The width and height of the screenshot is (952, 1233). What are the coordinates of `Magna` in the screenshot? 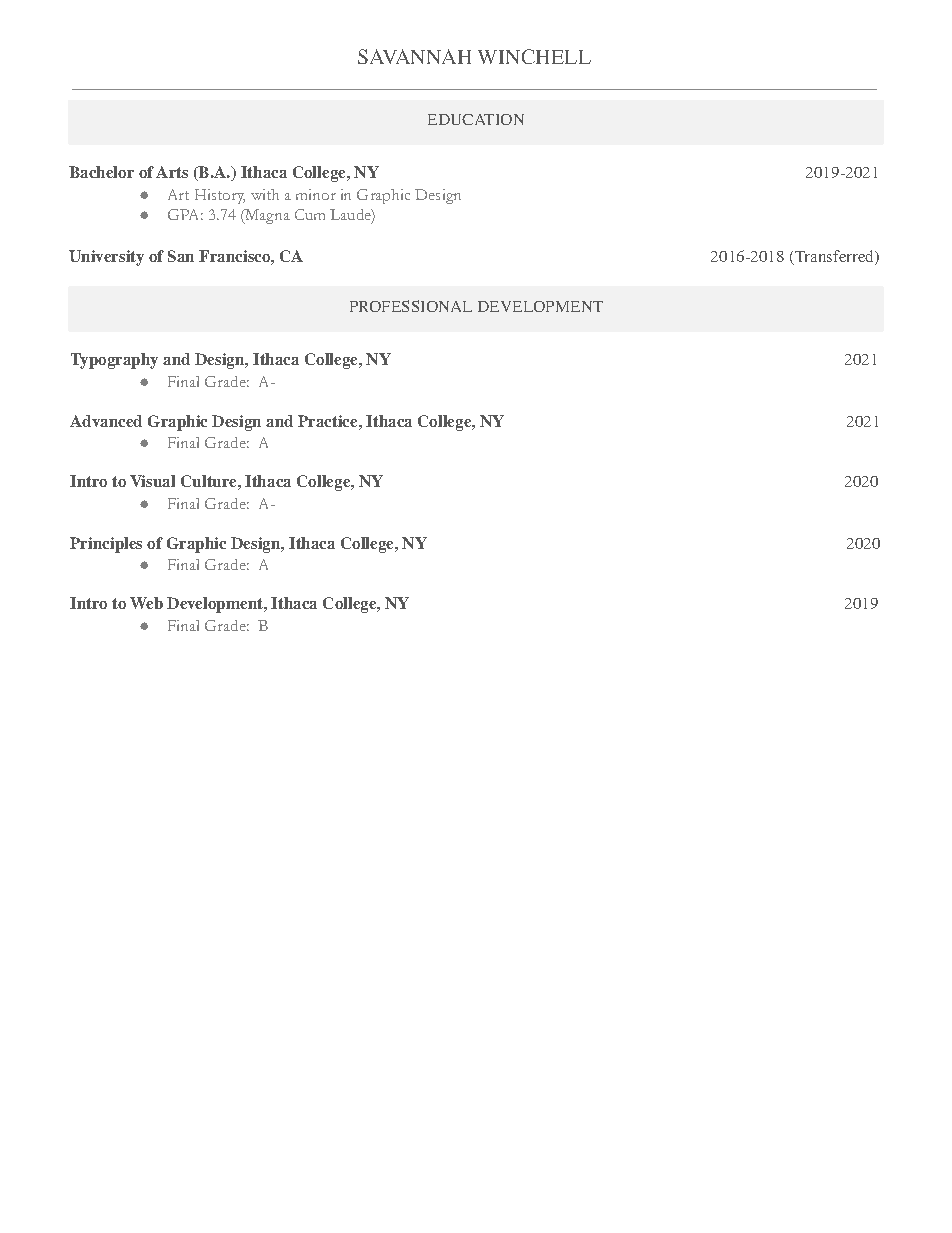 It's located at (266, 216).
